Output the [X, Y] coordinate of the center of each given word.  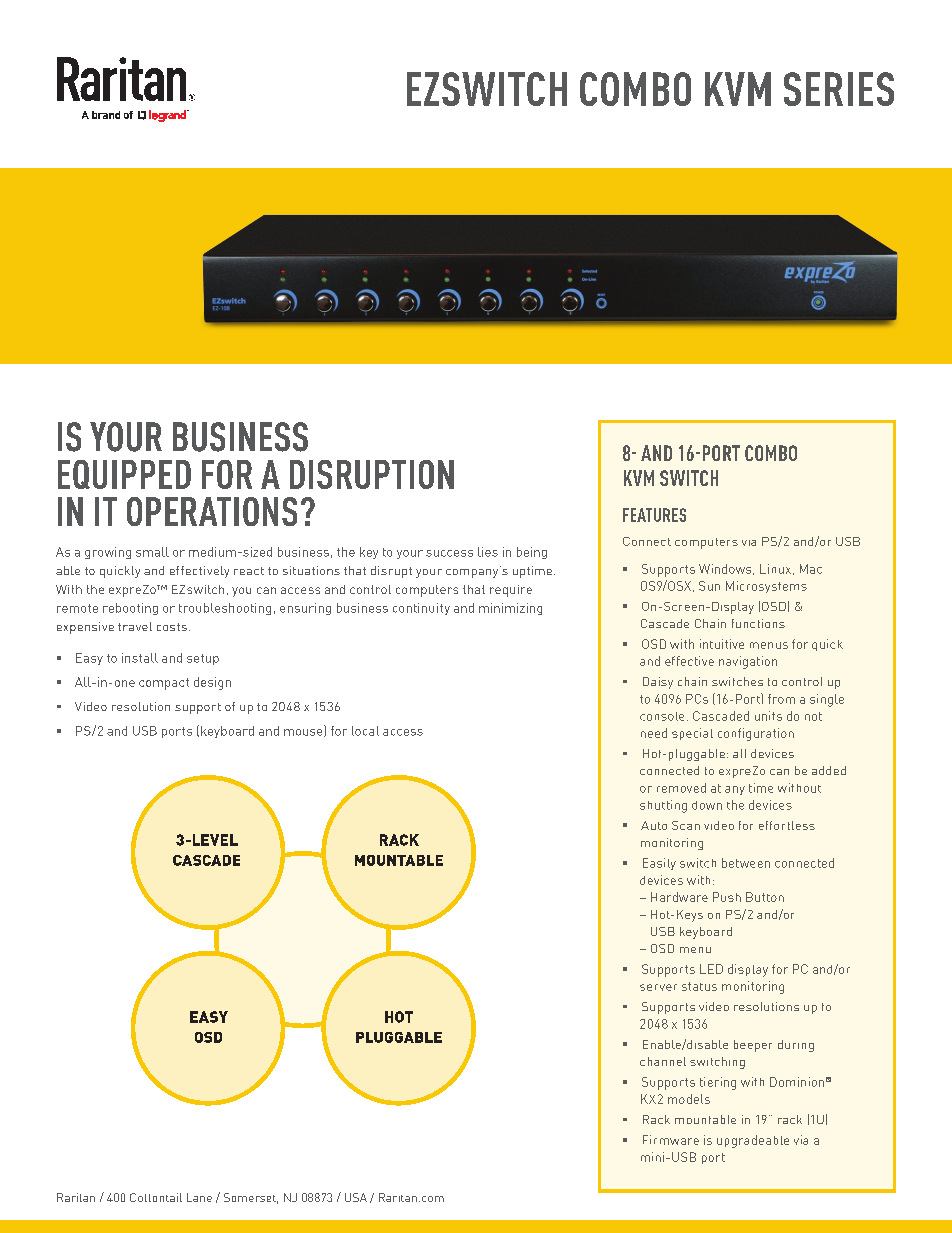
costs [172, 627]
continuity [421, 609]
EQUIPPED [124, 474]
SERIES [839, 89]
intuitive [722, 644]
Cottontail [156, 1197]
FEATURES [654, 515]
